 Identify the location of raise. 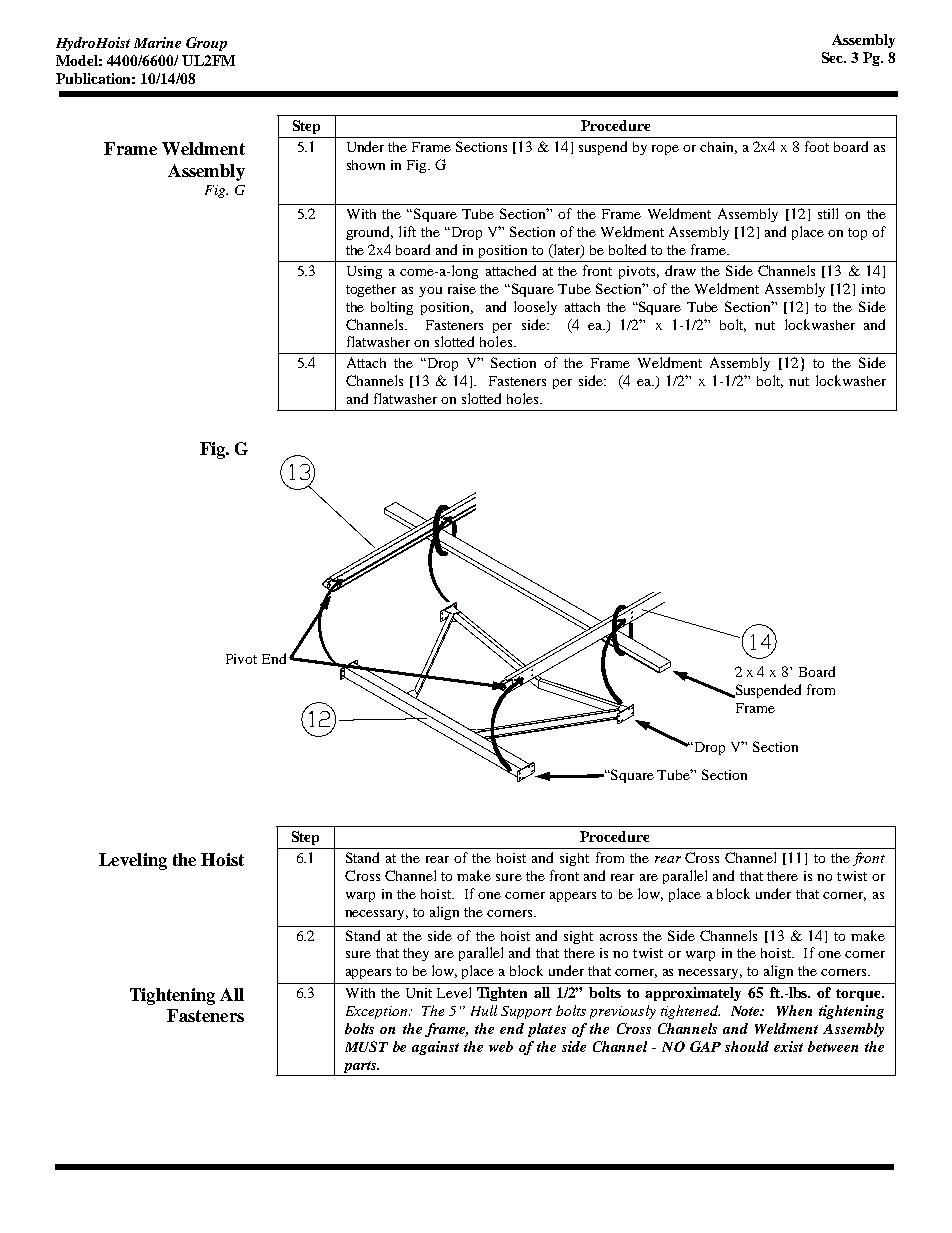
(462, 289).
